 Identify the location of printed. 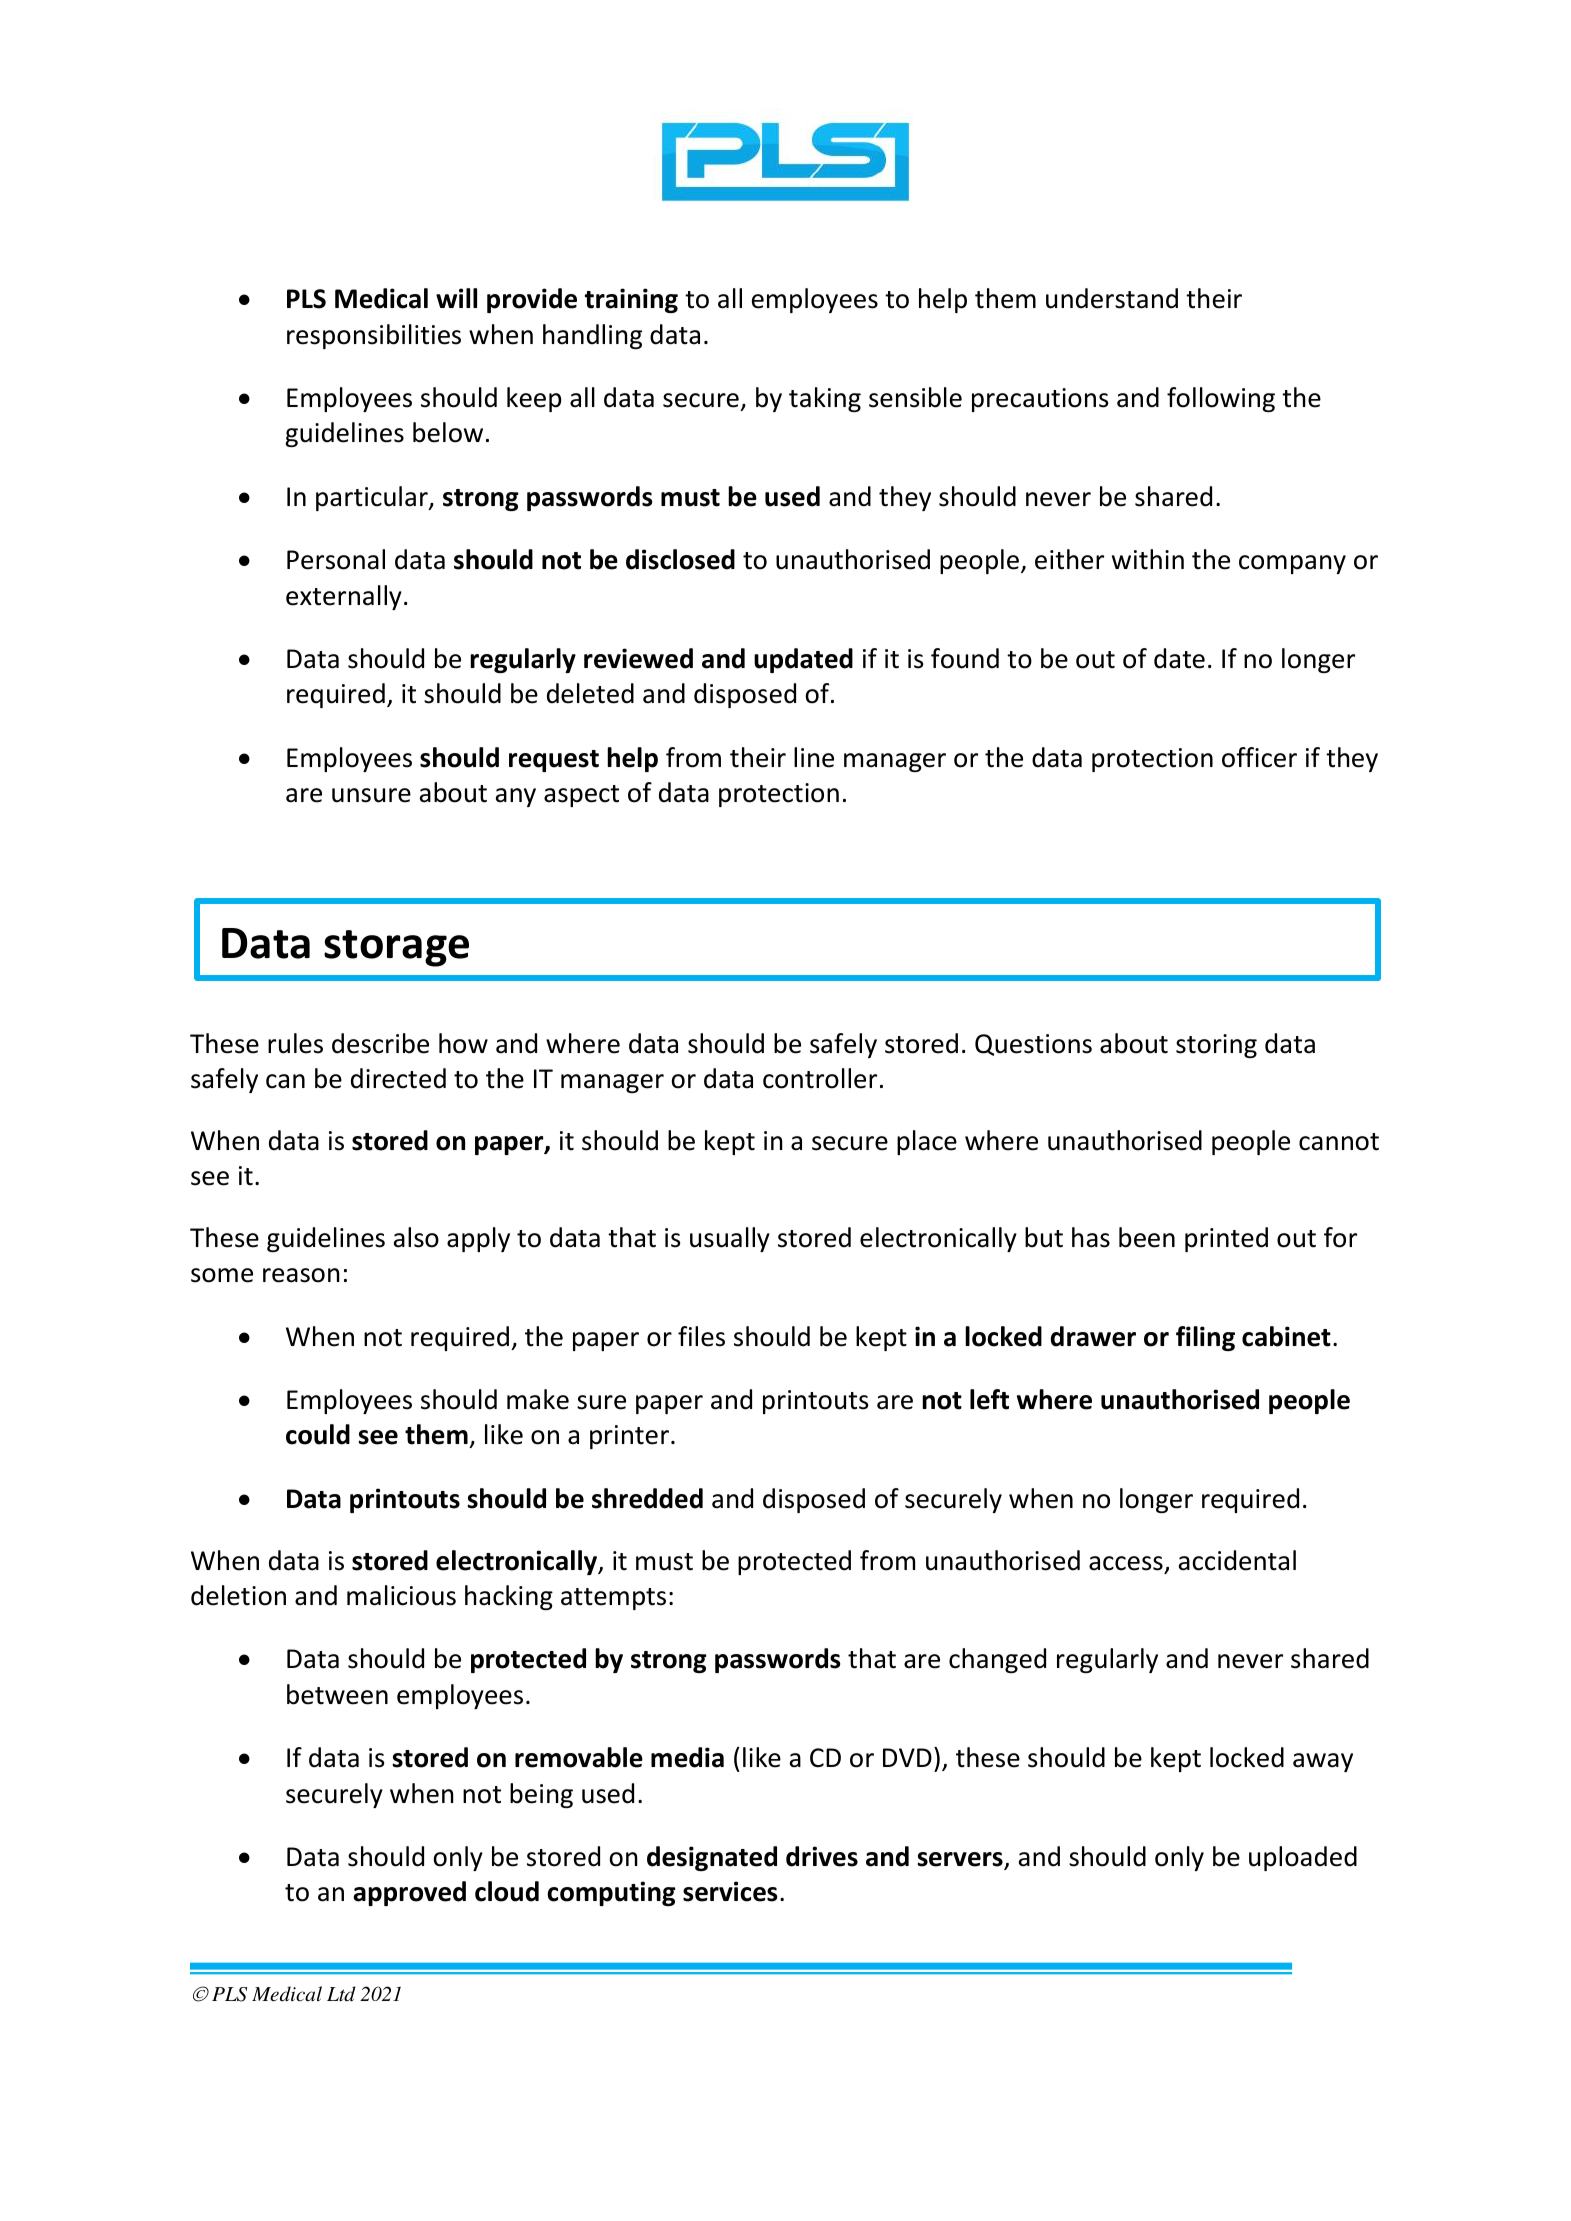
(1226, 1239).
